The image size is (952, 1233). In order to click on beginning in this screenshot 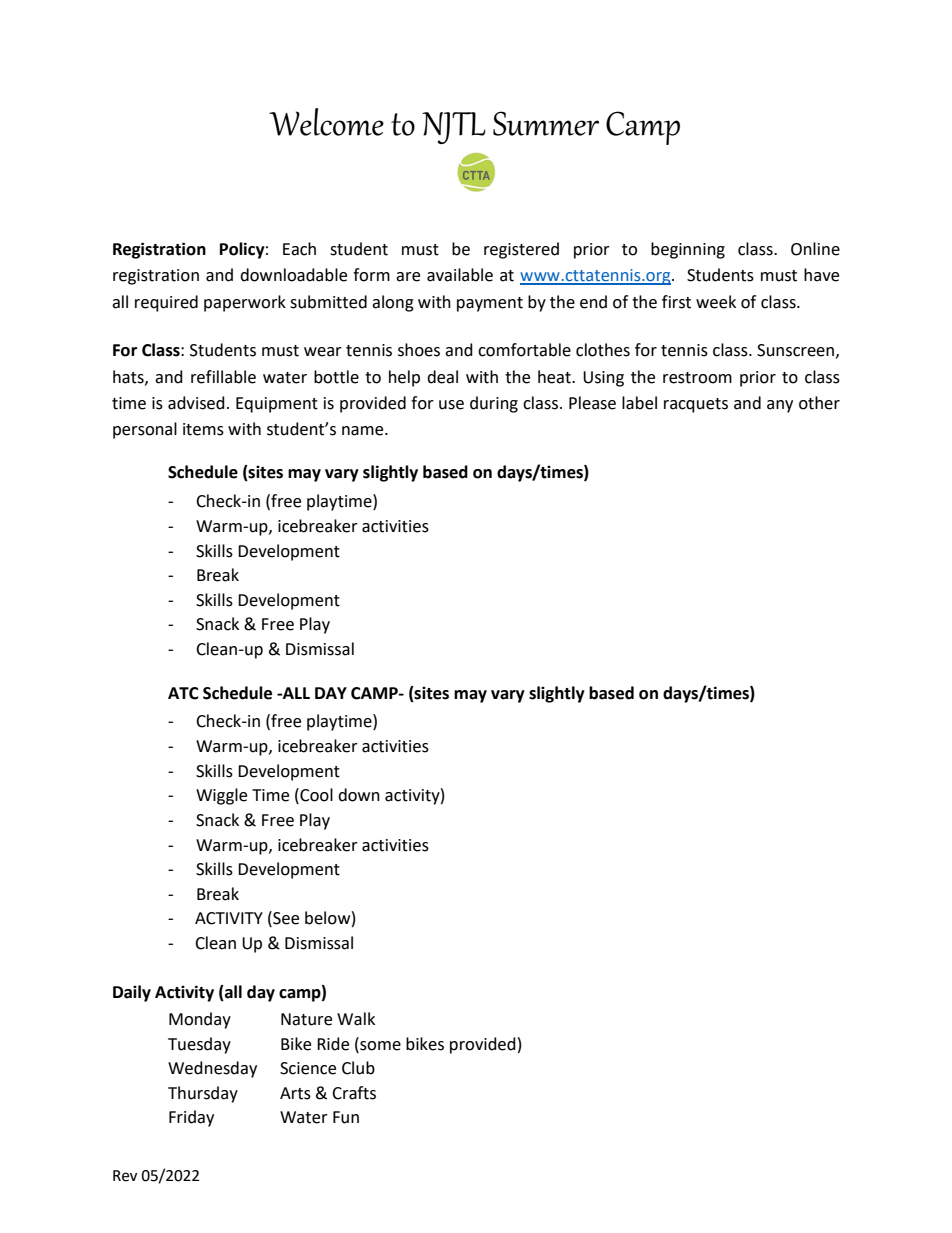, I will do `click(688, 250)`.
